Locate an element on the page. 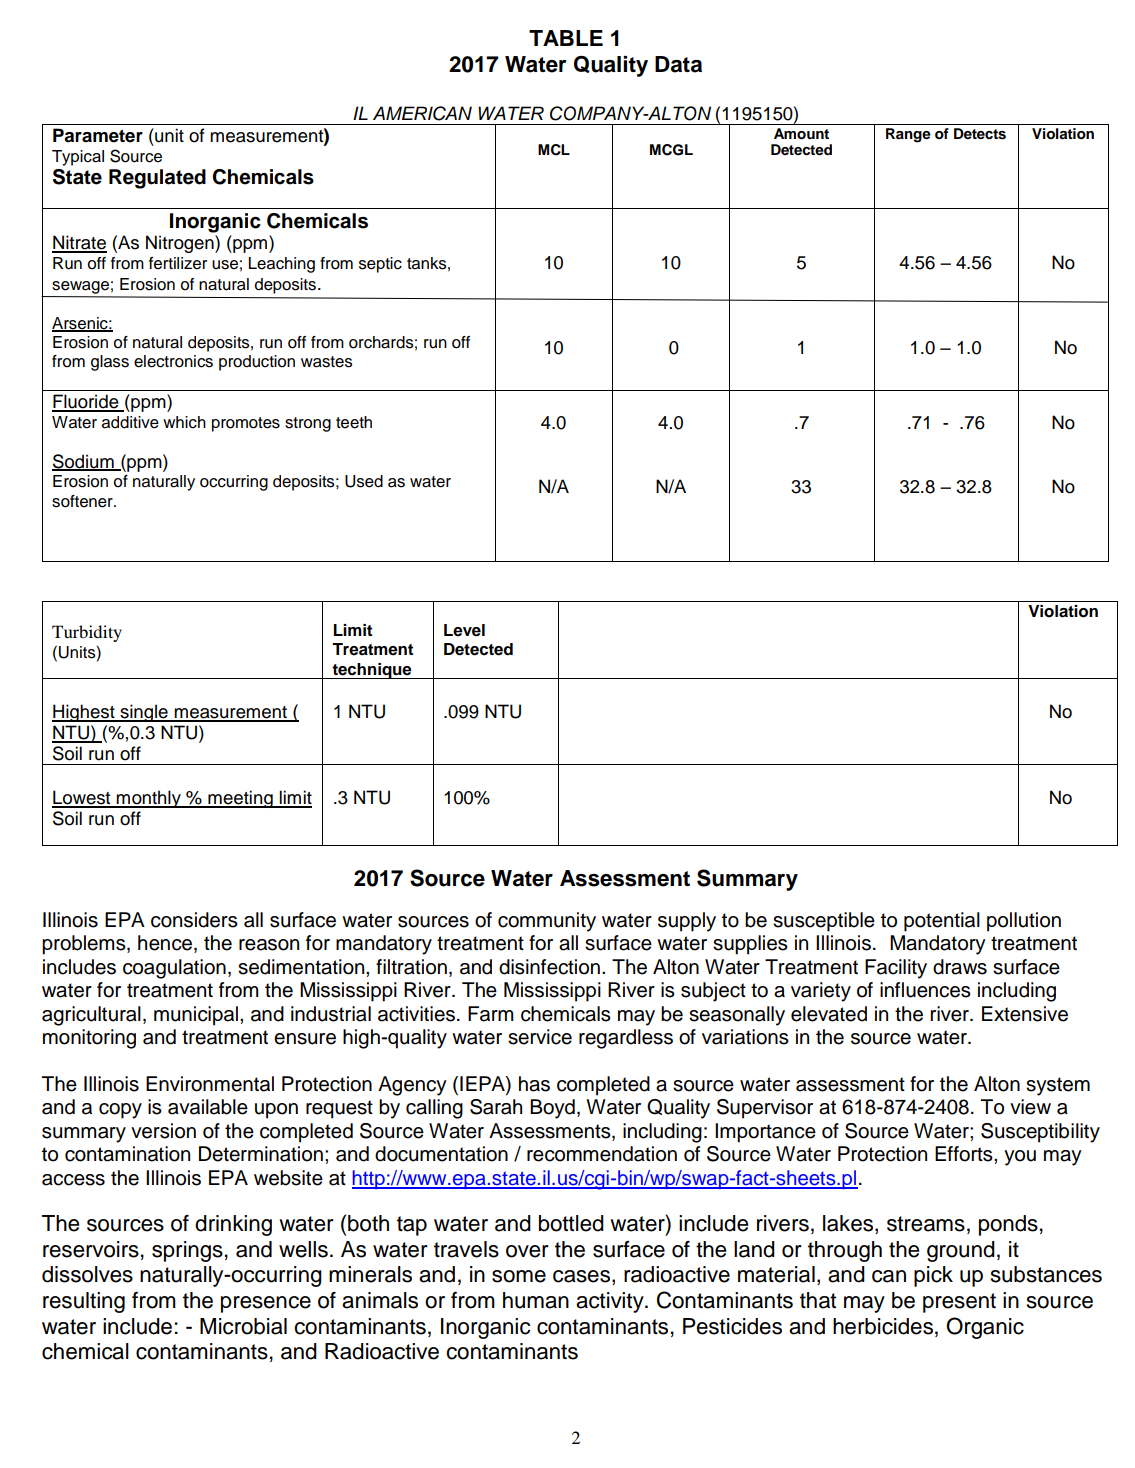 Image resolution: width=1135 pixels, height=1468 pixels. pick is located at coordinates (933, 1276).
